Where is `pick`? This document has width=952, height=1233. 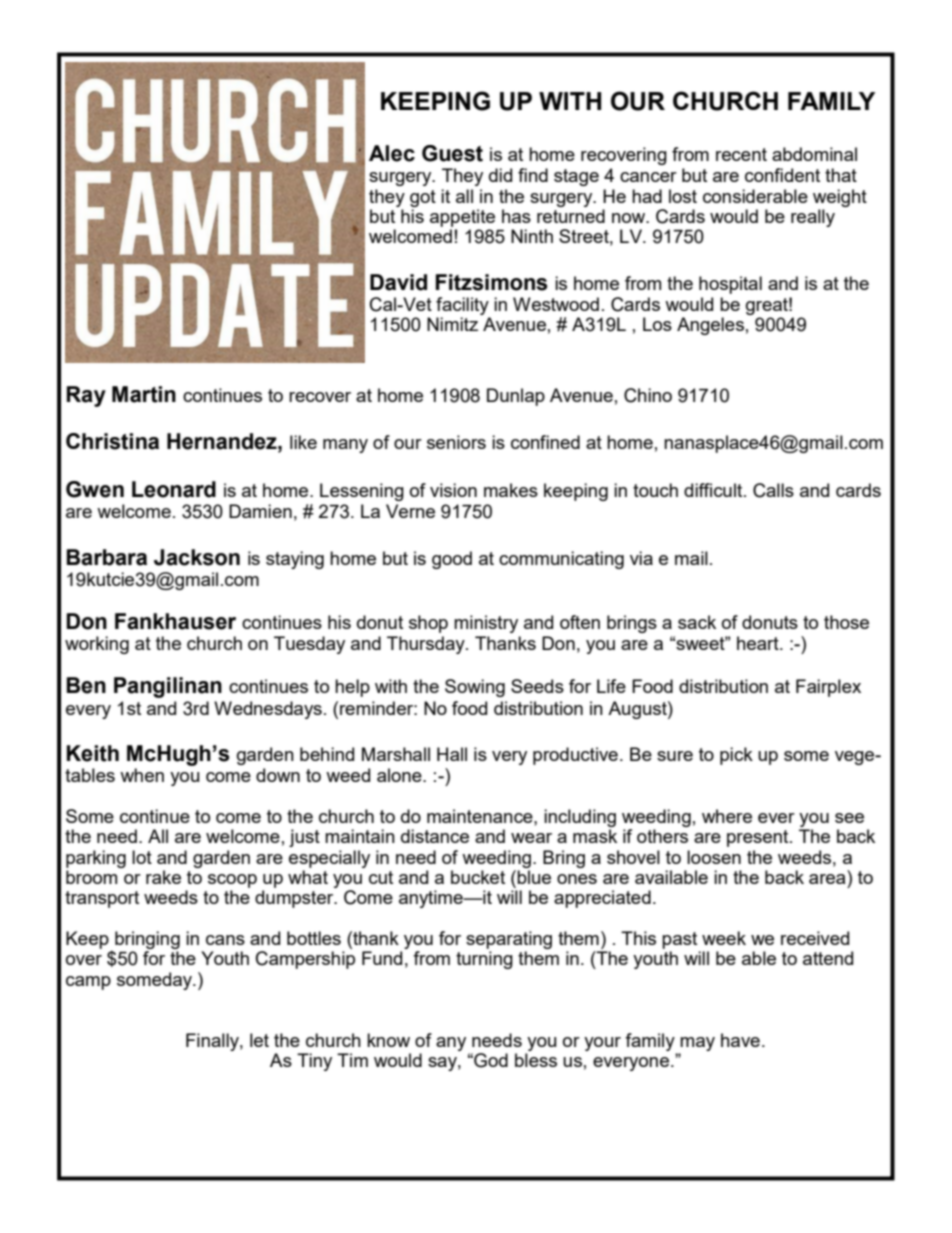 pick is located at coordinates (736, 756).
